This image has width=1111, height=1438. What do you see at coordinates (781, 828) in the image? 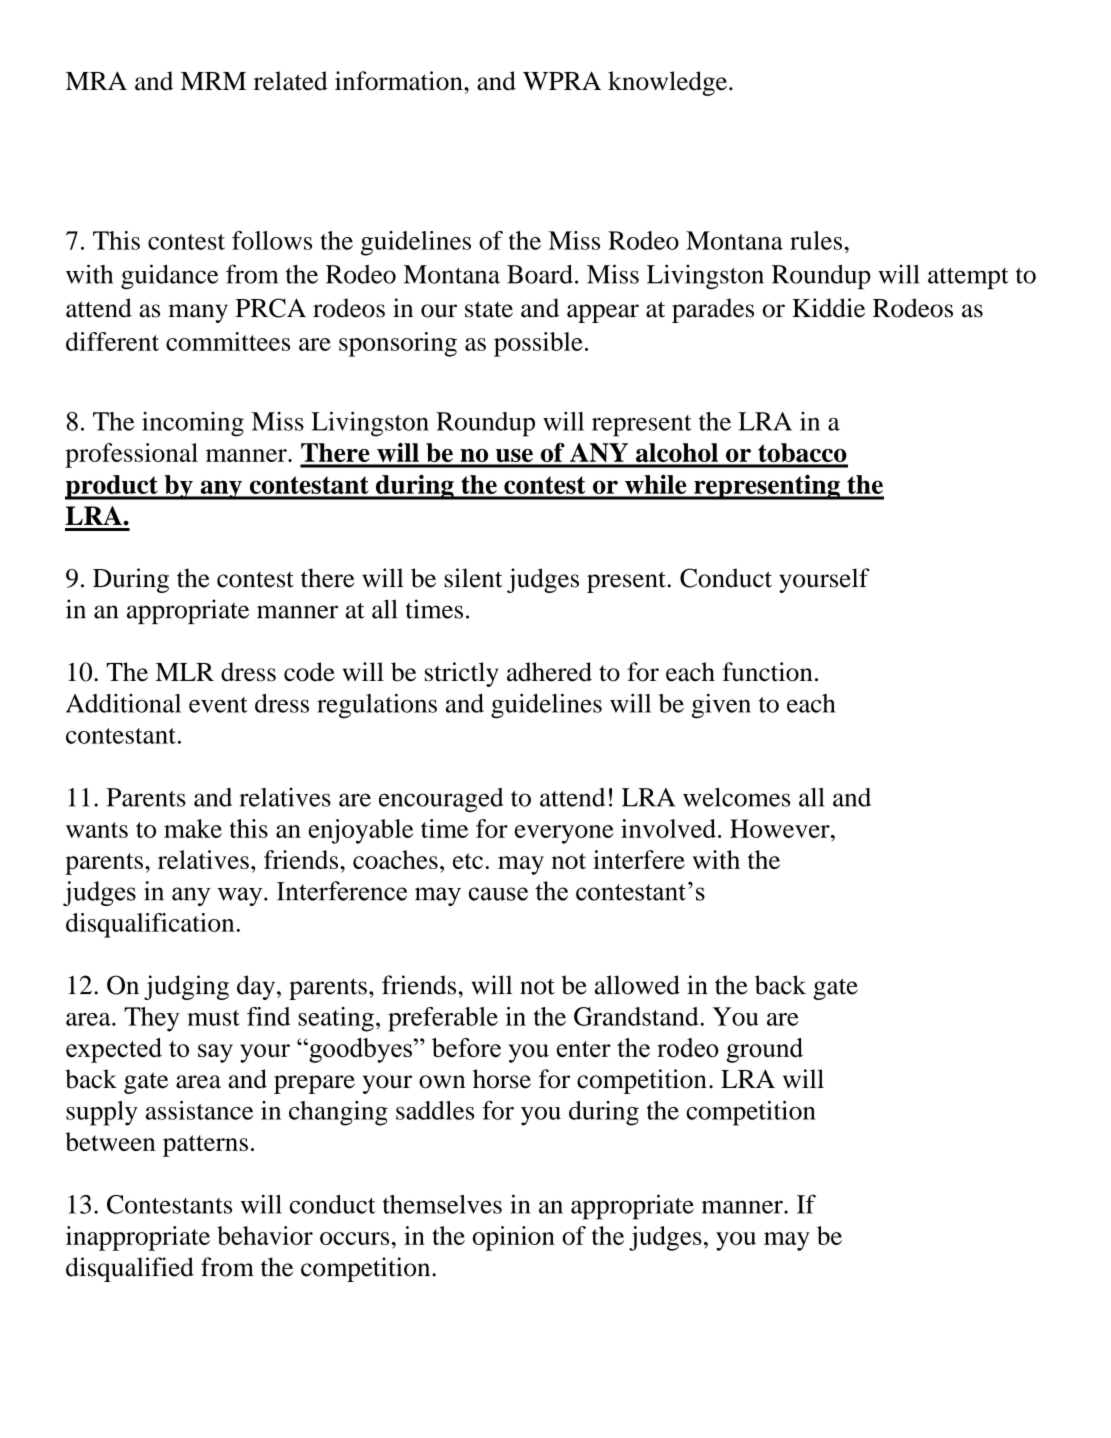
I see `However` at bounding box center [781, 828].
